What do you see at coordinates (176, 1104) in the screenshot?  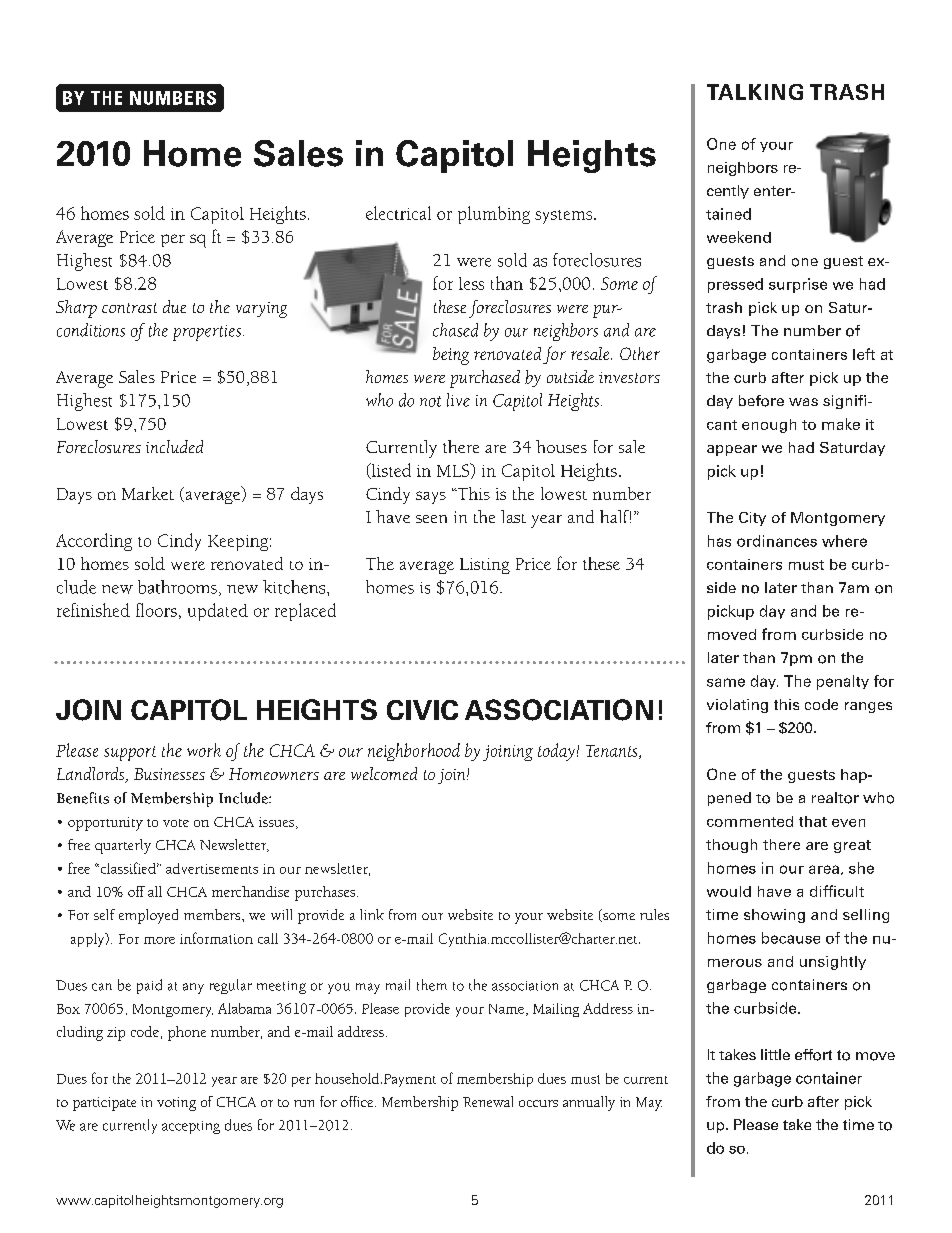 I see `voting` at bounding box center [176, 1104].
